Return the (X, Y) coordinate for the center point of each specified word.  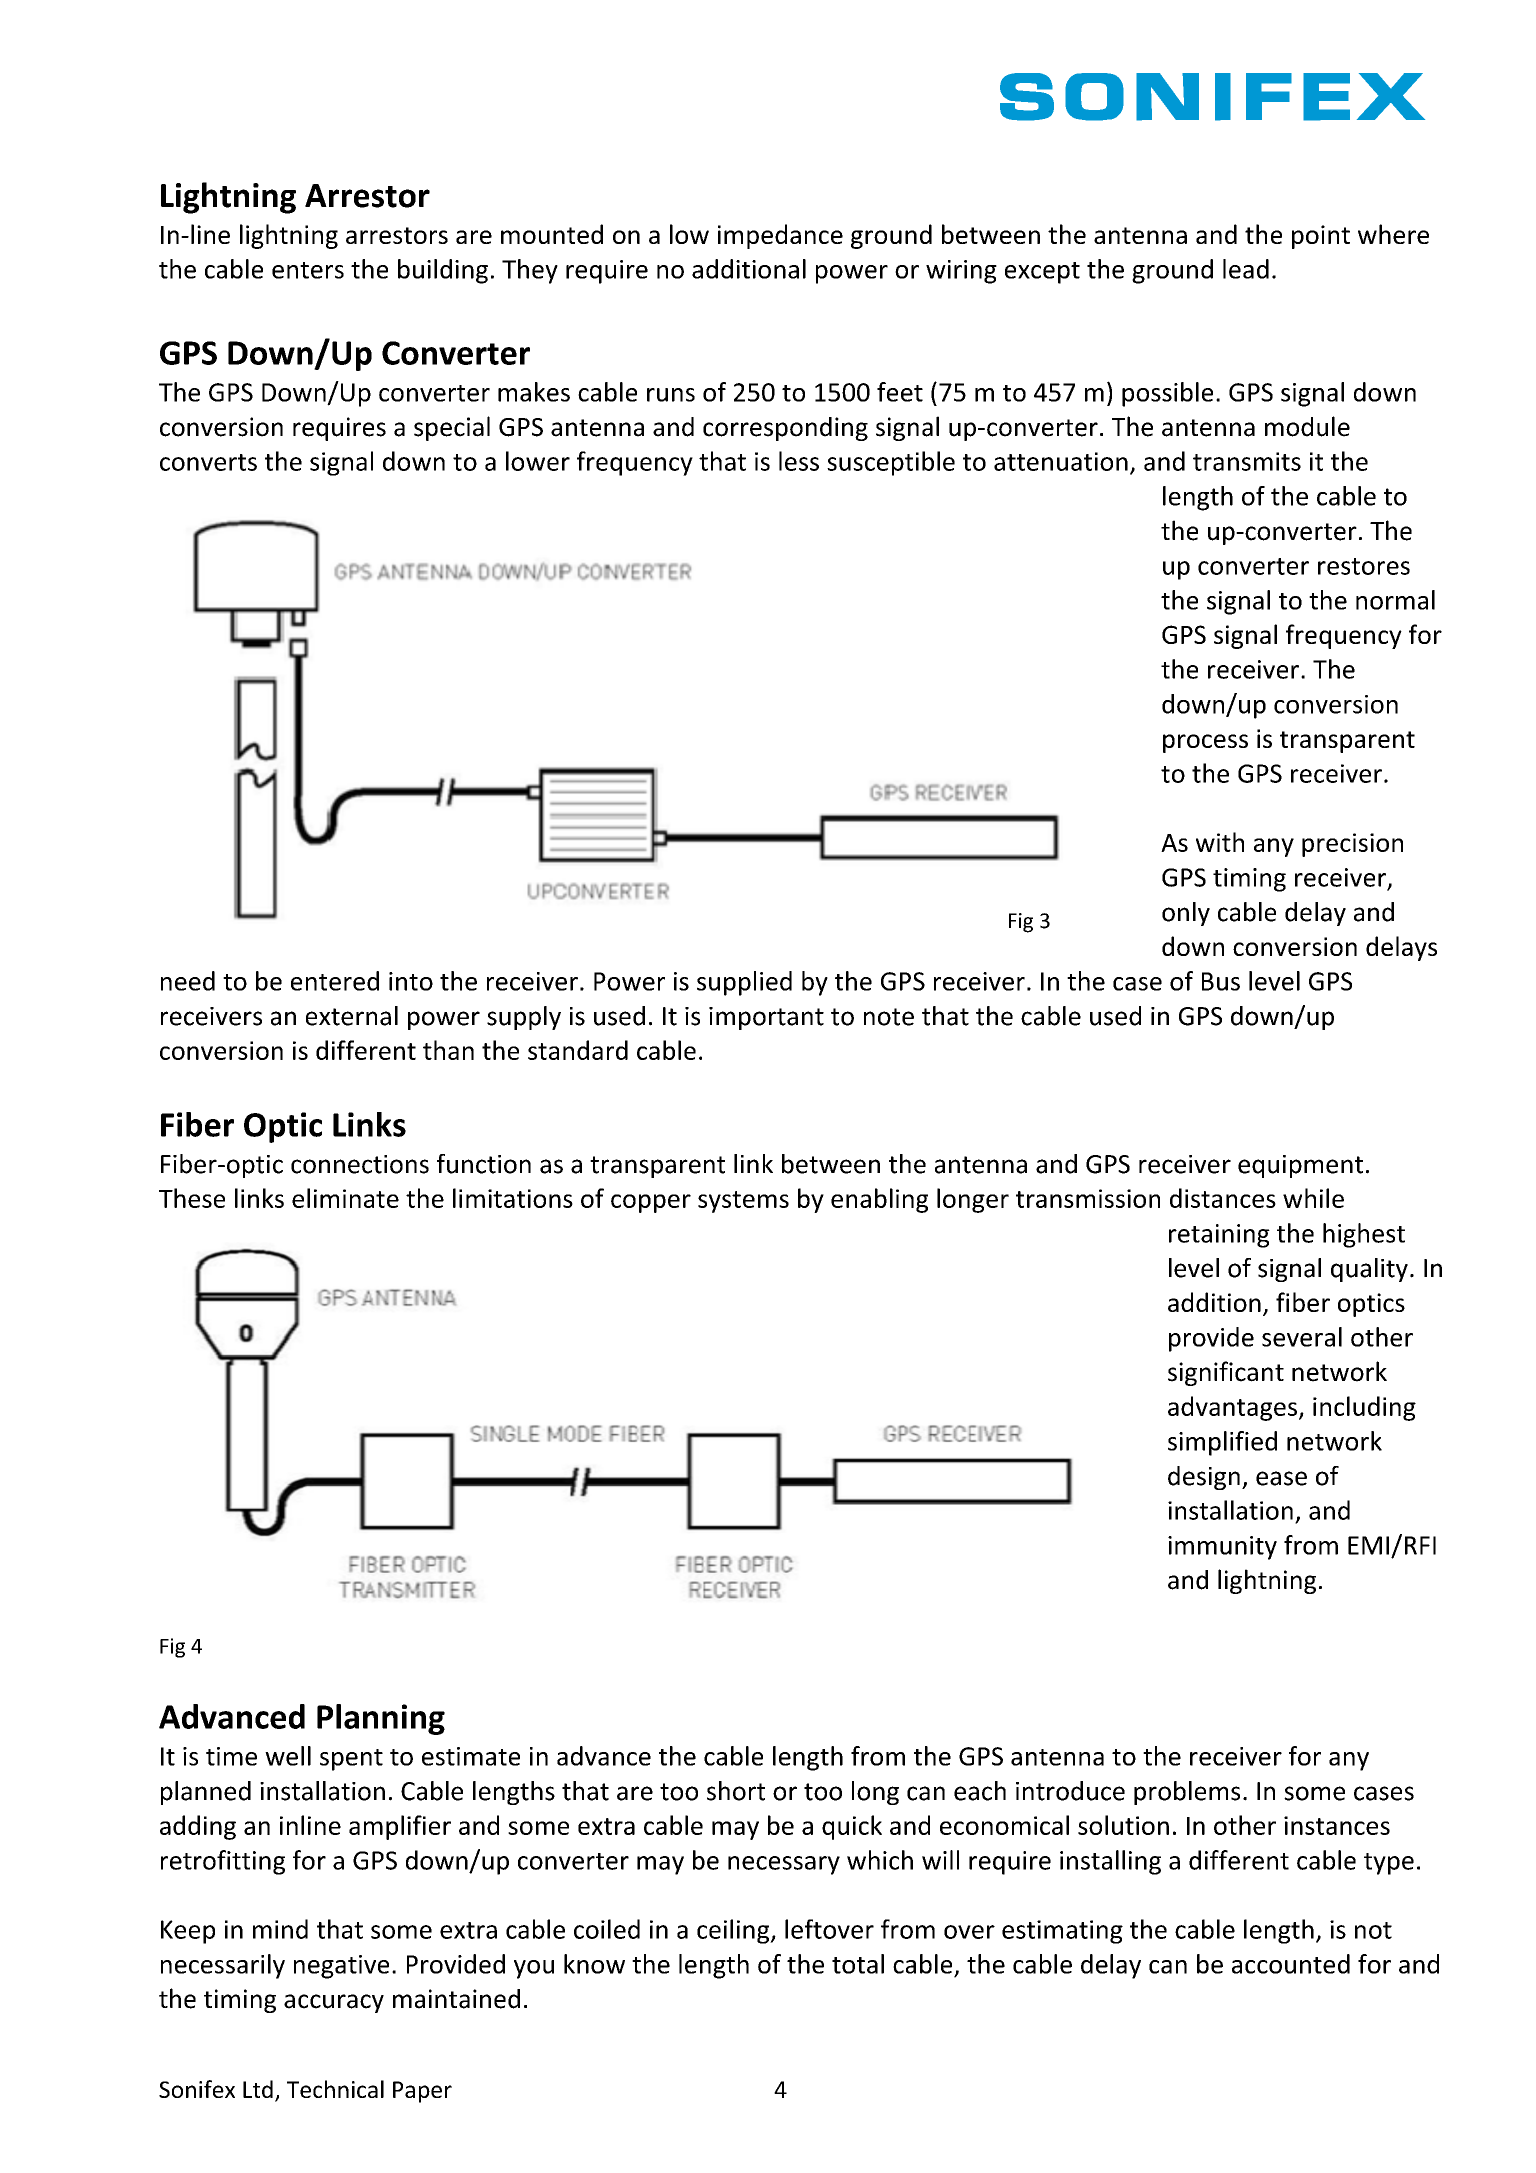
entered (335, 981)
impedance (780, 236)
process (1205, 743)
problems (1187, 1793)
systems (743, 1202)
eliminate (345, 1198)
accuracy (334, 2003)
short (736, 1791)
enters (308, 270)
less (799, 461)
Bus (1221, 981)
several (1302, 1337)
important (766, 1018)
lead (1246, 269)
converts (208, 462)
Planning (381, 1719)
